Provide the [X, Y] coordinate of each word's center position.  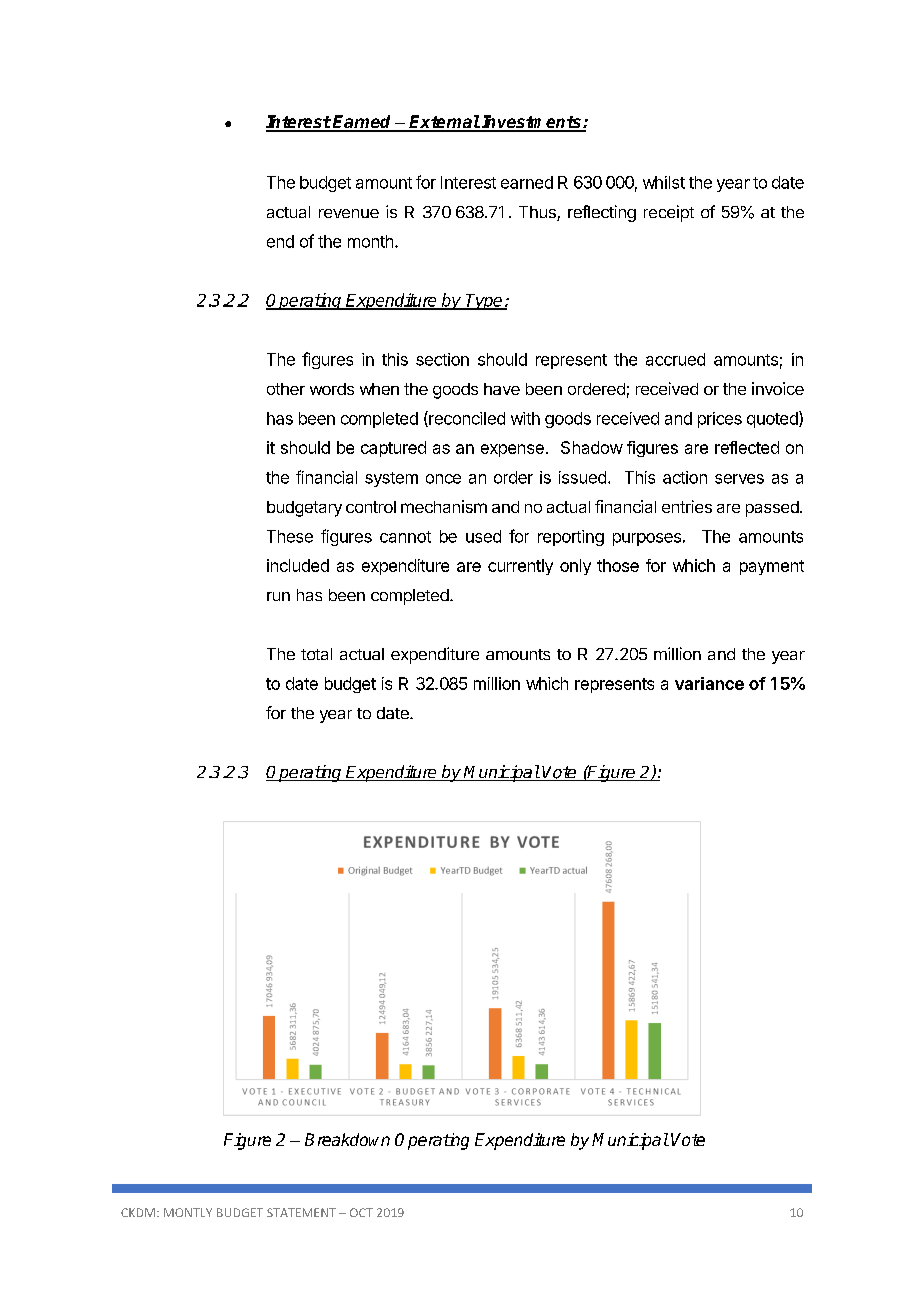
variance [709, 683]
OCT [361, 1212]
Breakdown [347, 1139]
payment [772, 567]
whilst [664, 182]
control [371, 507]
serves [739, 479]
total [316, 654]
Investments [532, 123]
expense [512, 450]
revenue [349, 213]
